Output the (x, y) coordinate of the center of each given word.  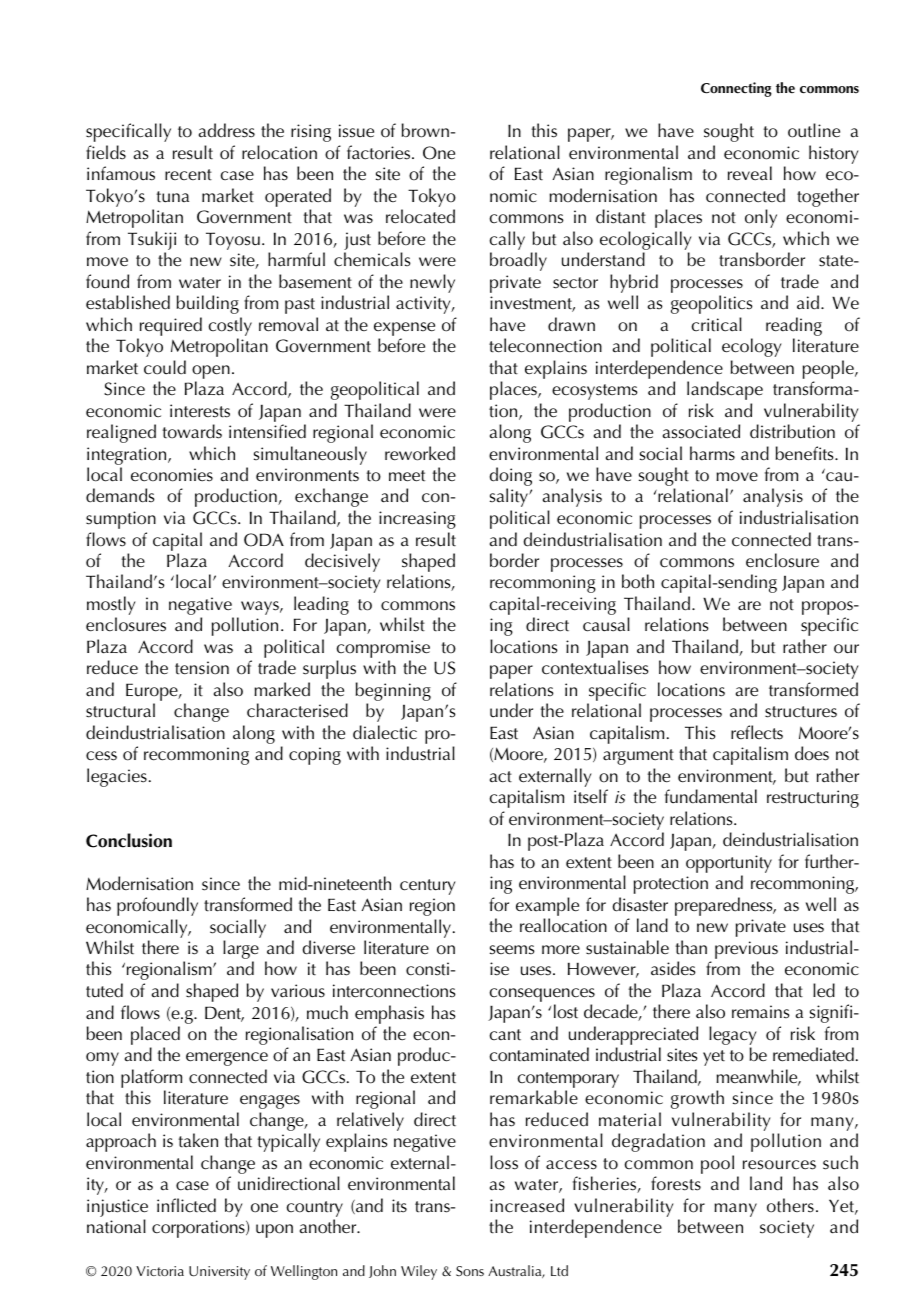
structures (801, 712)
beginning (393, 693)
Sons (470, 1271)
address (227, 130)
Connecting (736, 89)
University (219, 1273)
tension (202, 668)
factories (380, 152)
